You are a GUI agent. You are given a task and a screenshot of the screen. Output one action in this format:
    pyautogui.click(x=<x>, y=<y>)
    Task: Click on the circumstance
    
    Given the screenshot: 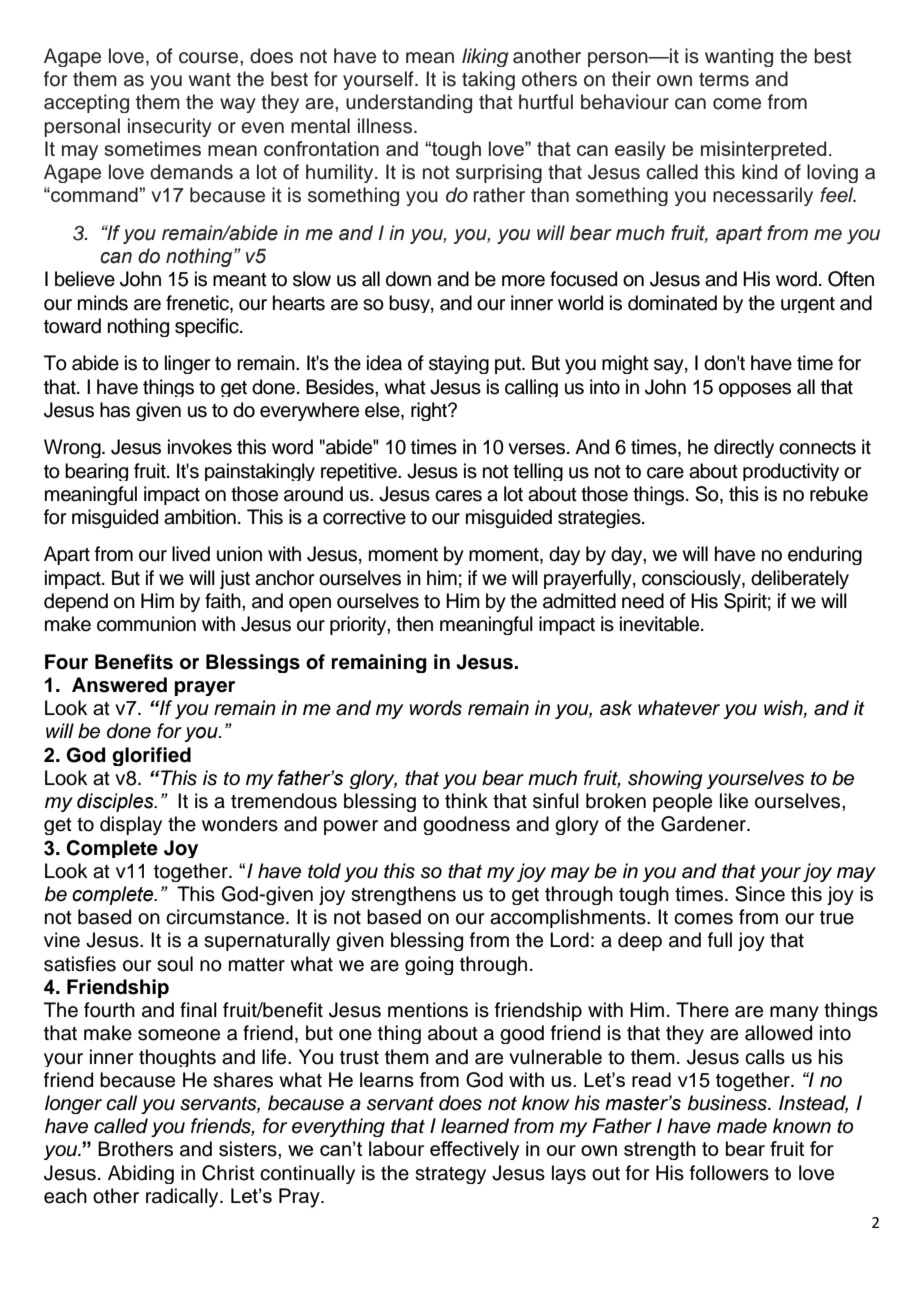 What is the action you would take?
    pyautogui.click(x=226, y=917)
